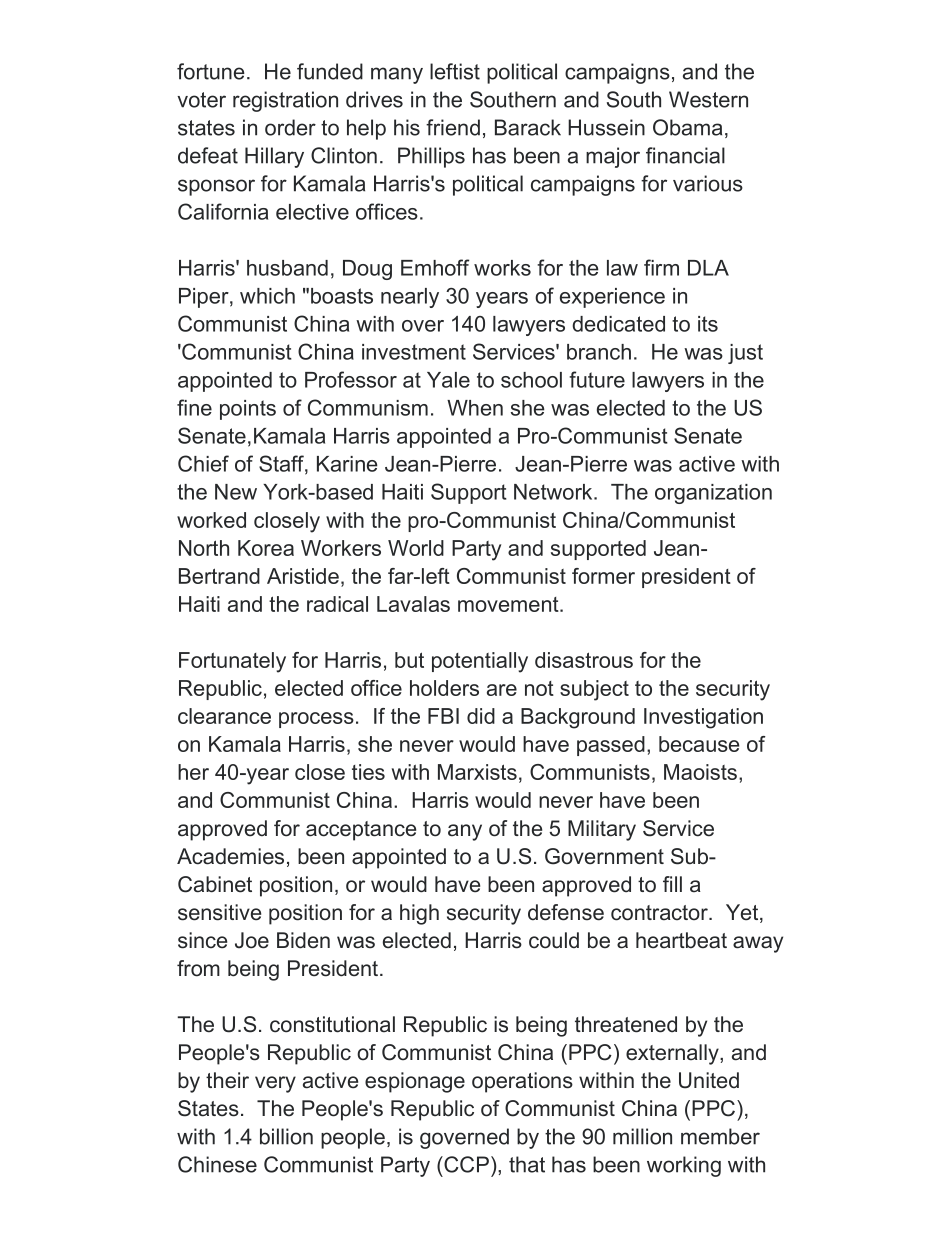  What do you see at coordinates (419, 914) in the image?
I see `high` at bounding box center [419, 914].
